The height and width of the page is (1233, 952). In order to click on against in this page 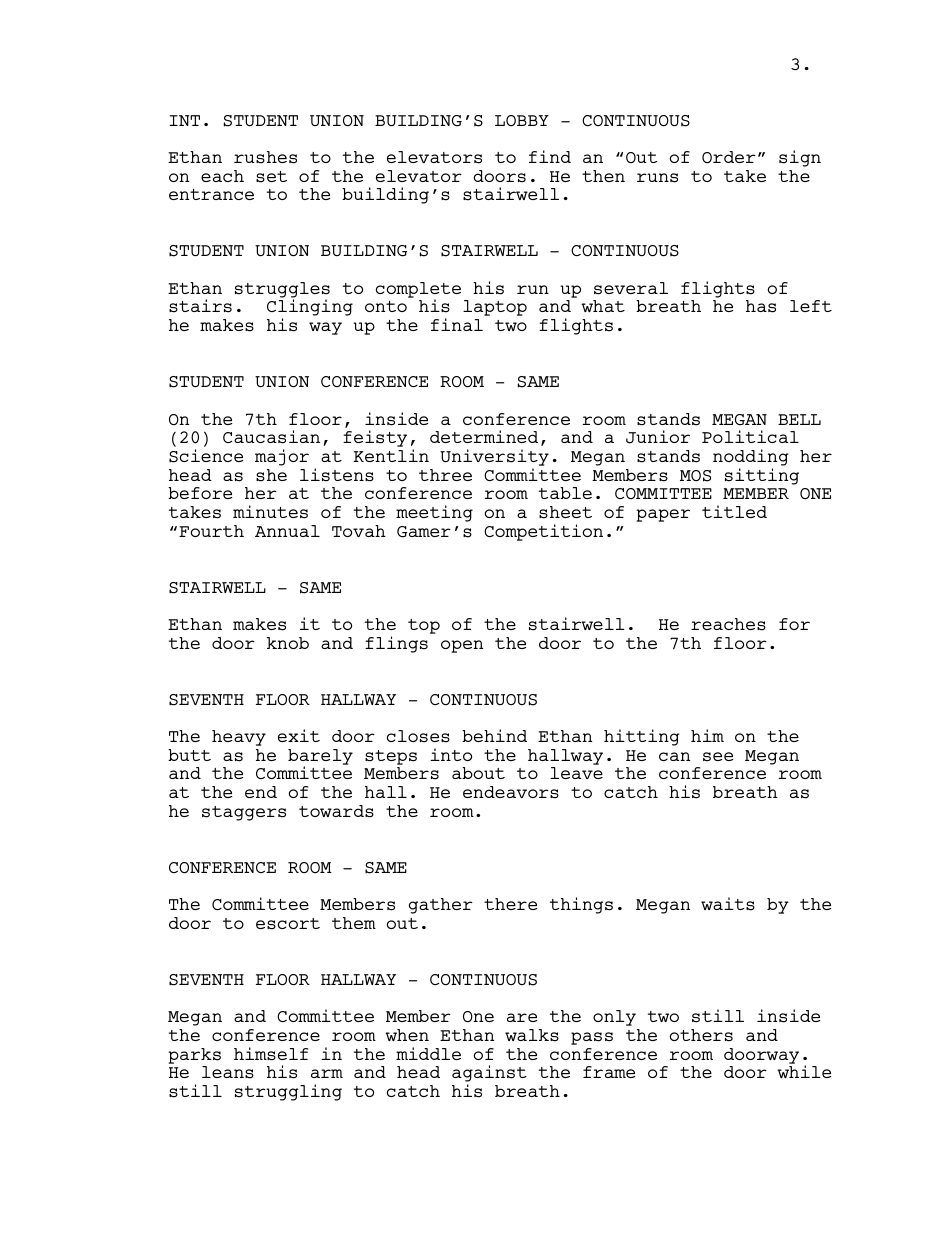, I will do `click(489, 1075)`.
